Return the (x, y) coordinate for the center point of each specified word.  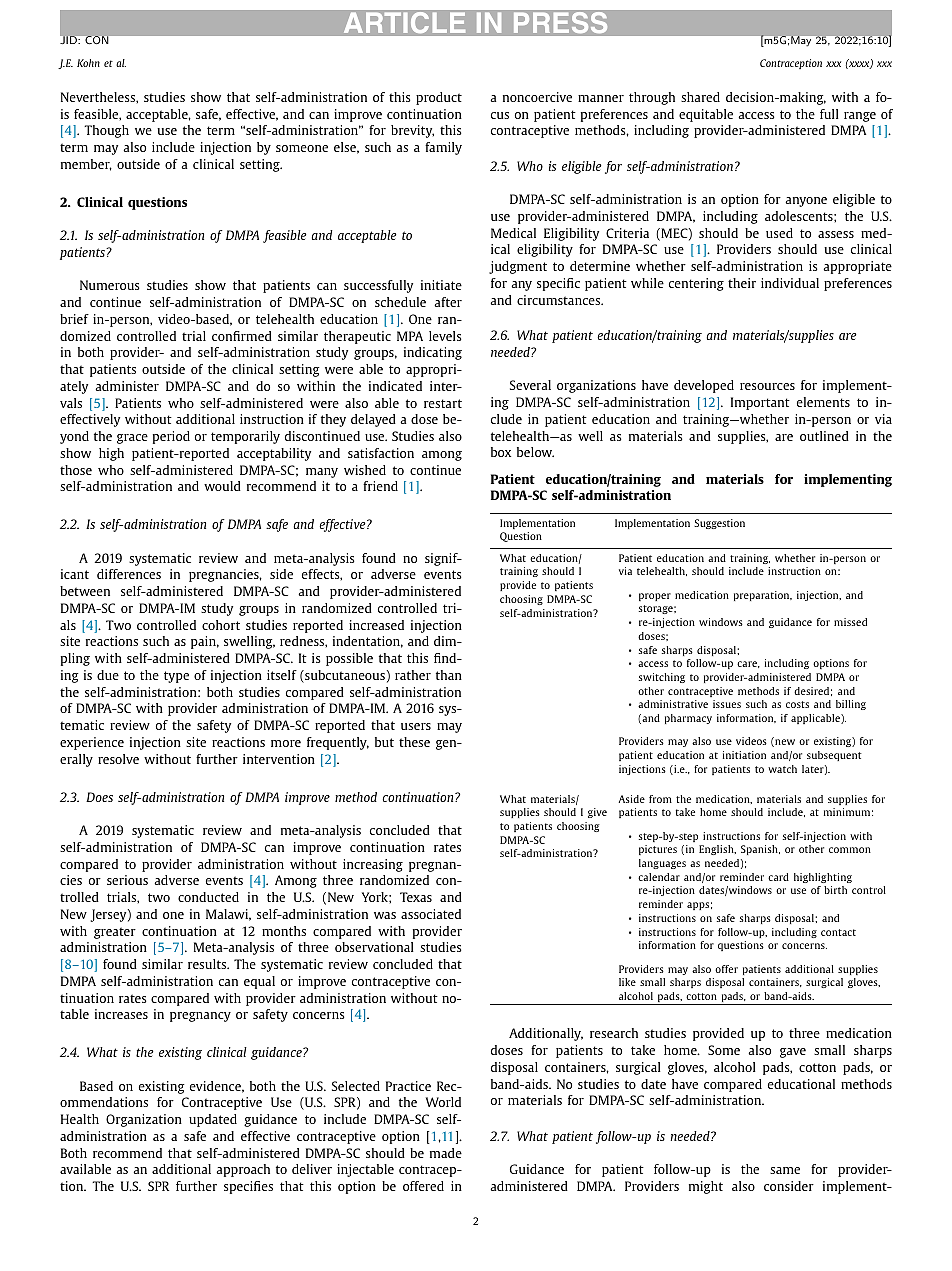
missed (850, 622)
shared (700, 97)
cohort (221, 625)
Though (106, 131)
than (449, 675)
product (439, 98)
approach (243, 1170)
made (446, 1153)
